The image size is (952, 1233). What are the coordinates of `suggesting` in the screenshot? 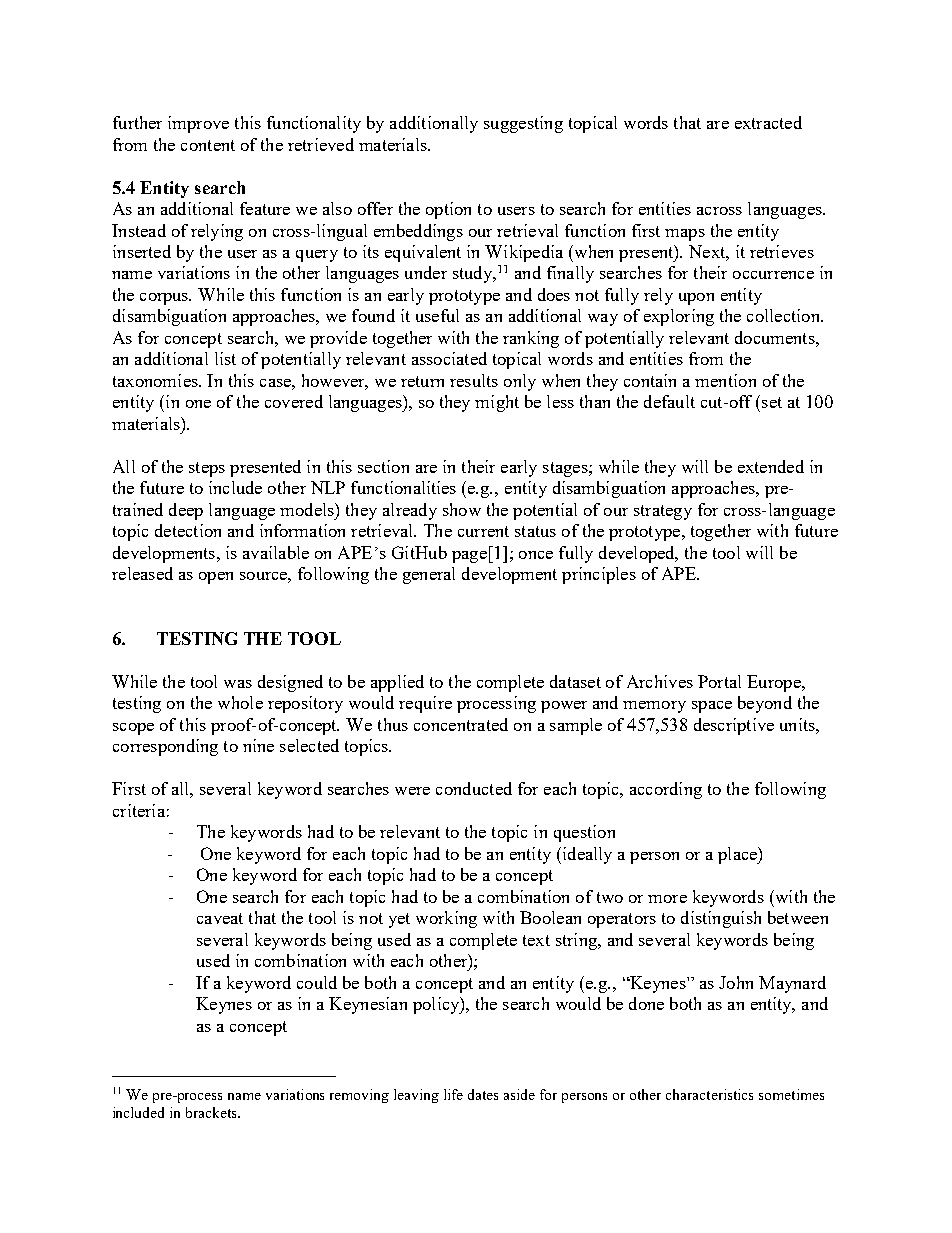 It's located at (523, 124).
